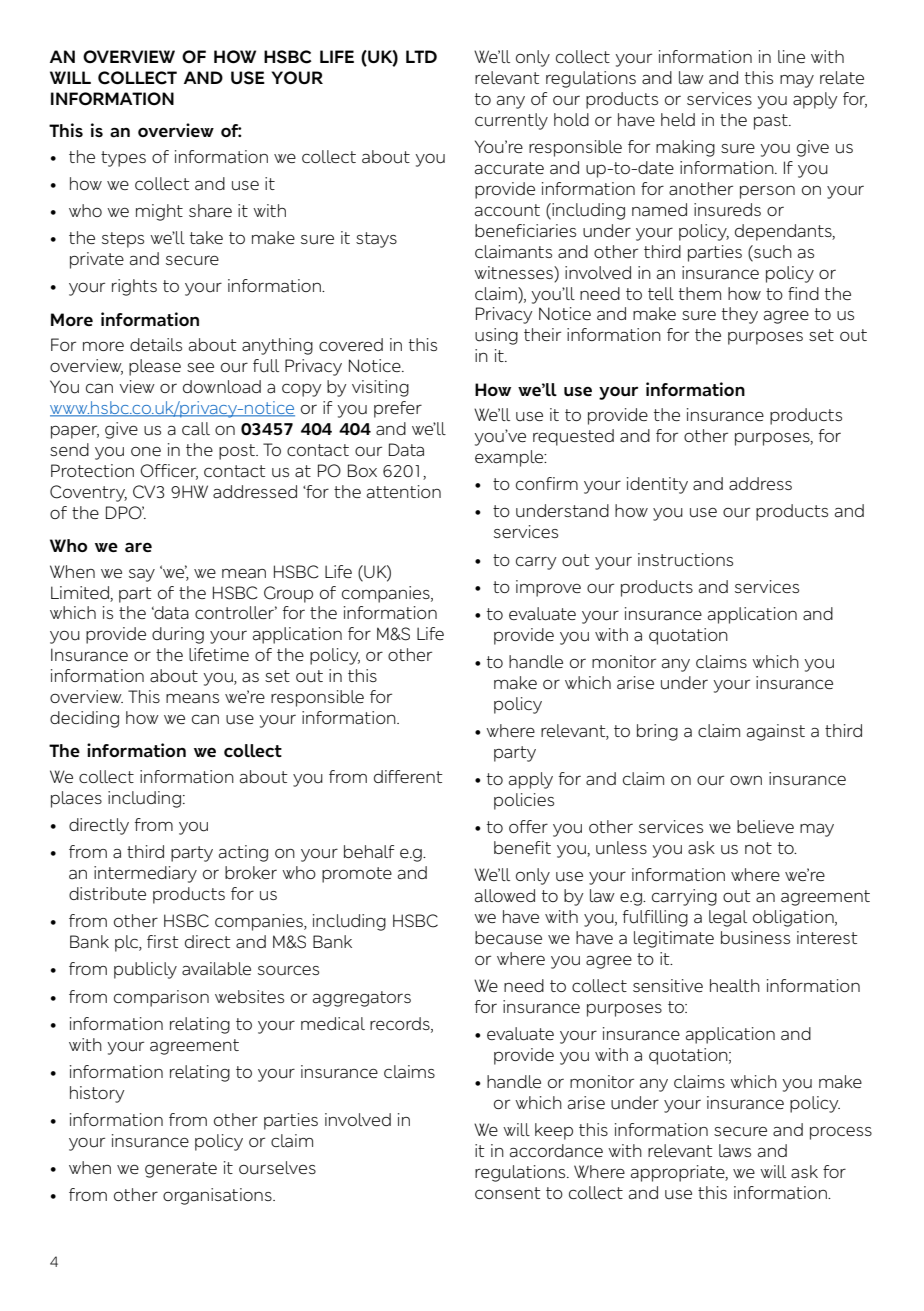 The image size is (924, 1311). What do you see at coordinates (510, 458) in the page?
I see `example` at bounding box center [510, 458].
